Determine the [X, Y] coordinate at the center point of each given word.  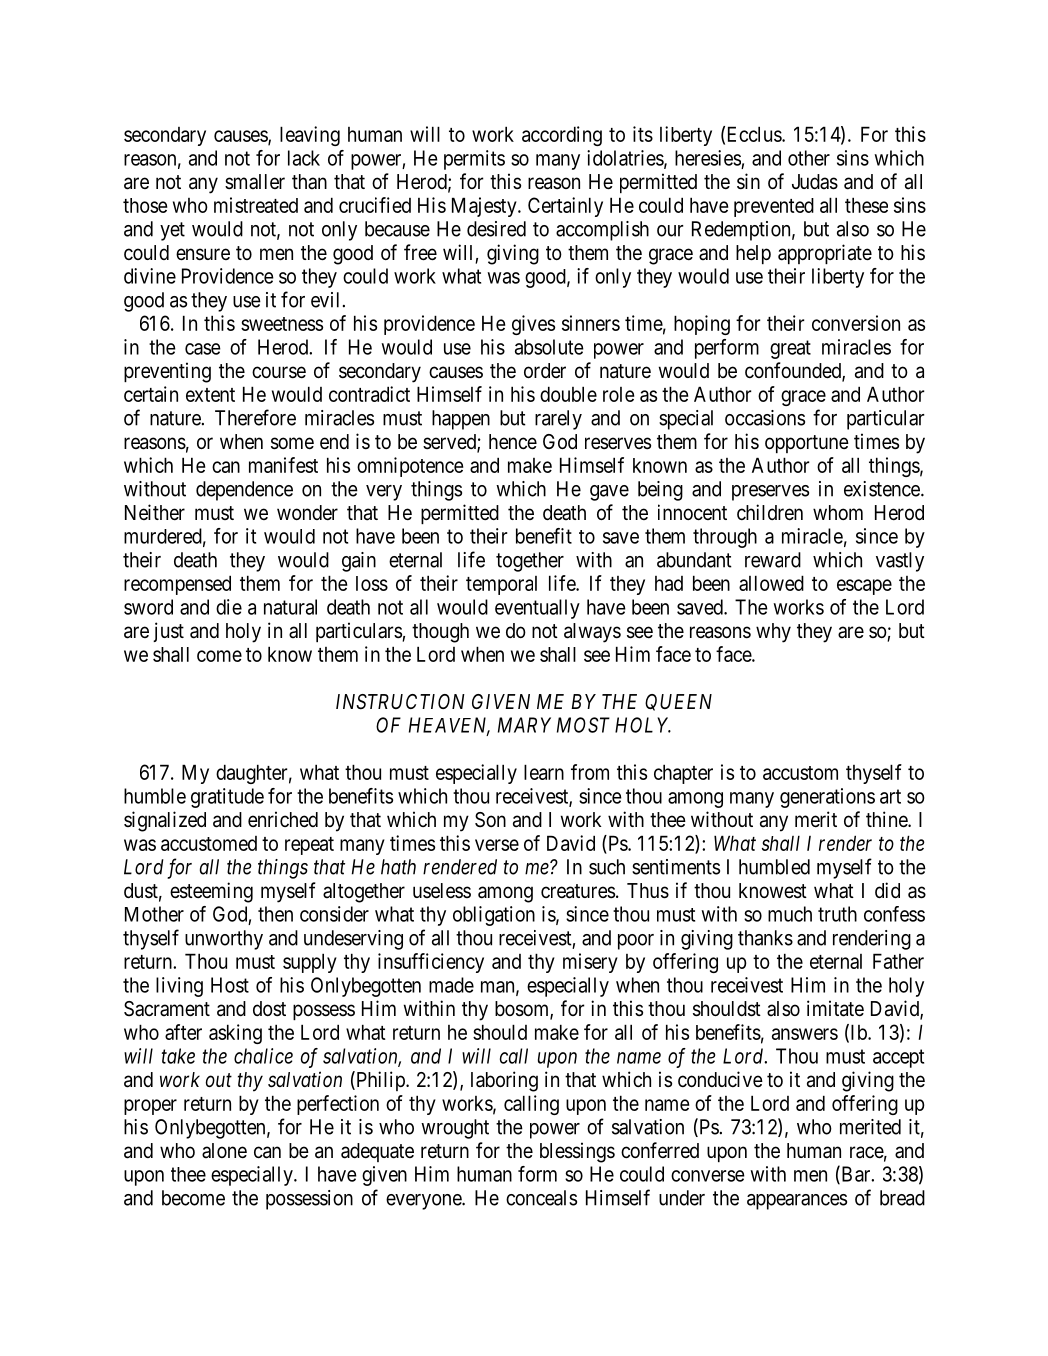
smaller [255, 181]
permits [474, 160]
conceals [541, 1198]
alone [224, 1150]
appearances [797, 1202]
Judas [815, 182]
